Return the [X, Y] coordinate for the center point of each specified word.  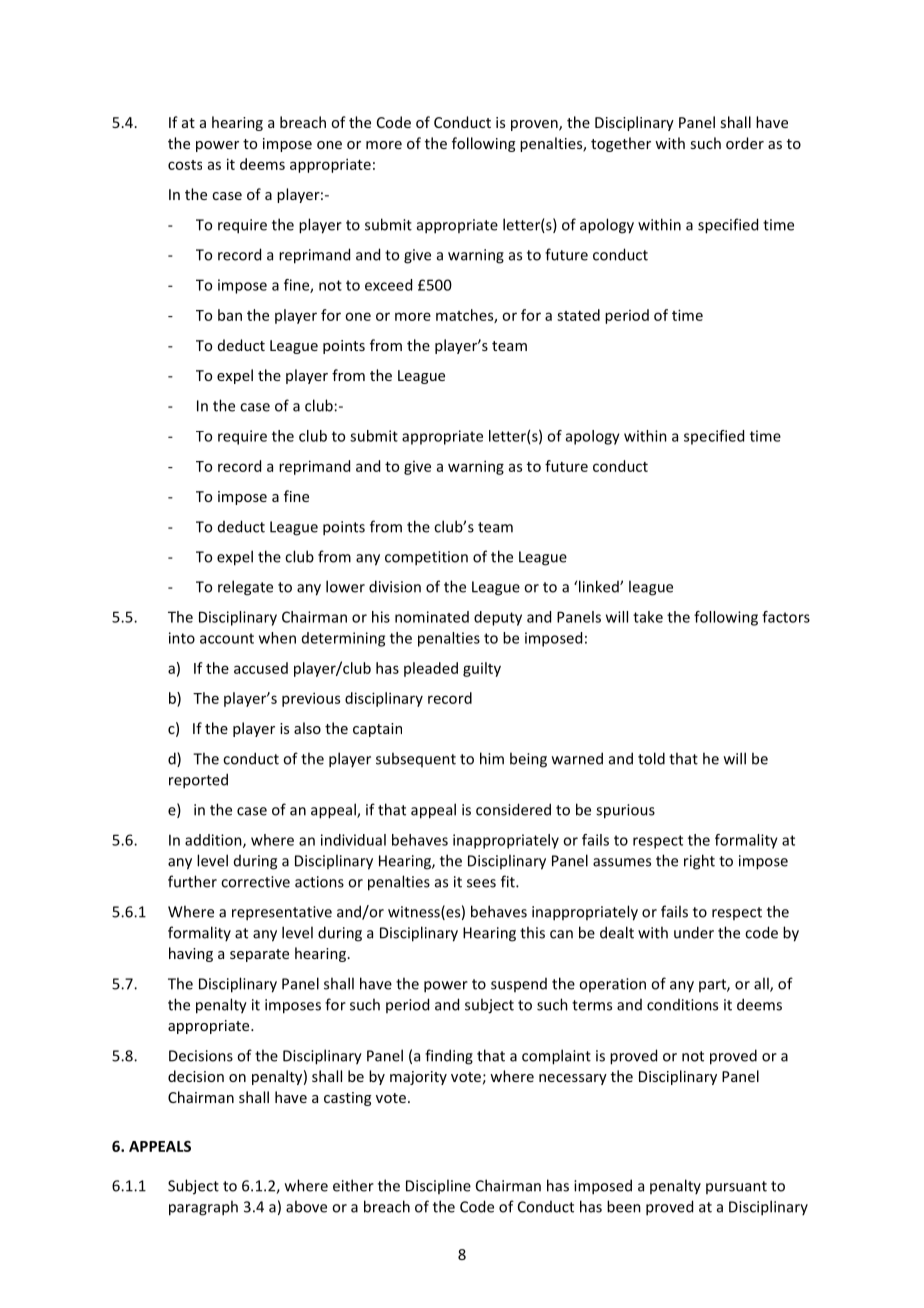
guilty [482, 669]
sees [481, 883]
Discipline [438, 1186]
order [745, 143]
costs [185, 165]
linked [600, 586]
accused [261, 668]
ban [230, 315]
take [648, 617]
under [694, 932]
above [306, 1206]
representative [282, 913]
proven [535, 125]
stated [578, 315]
